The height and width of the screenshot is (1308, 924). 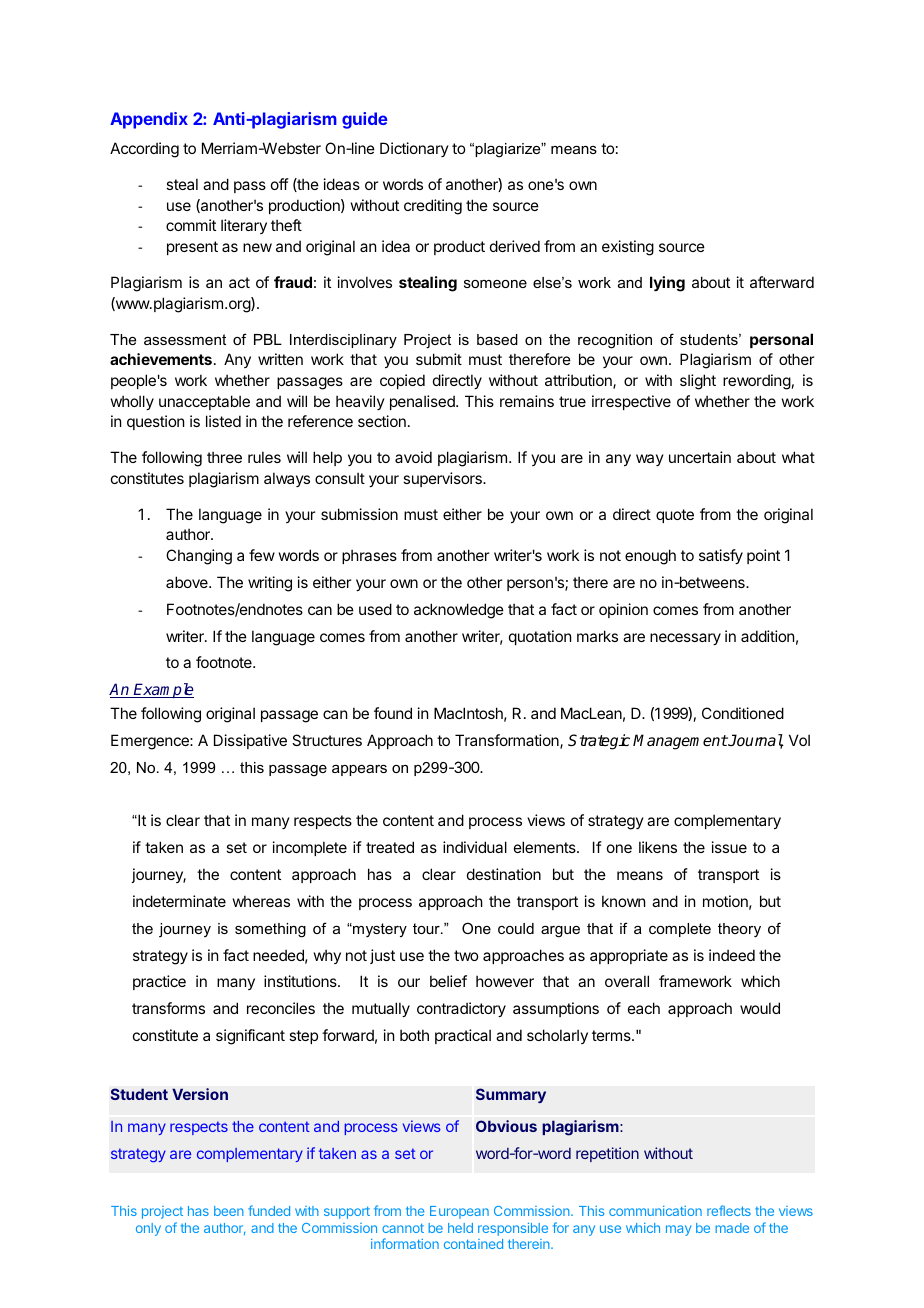 What do you see at coordinates (439, 359) in the screenshot?
I see `submit` at bounding box center [439, 359].
